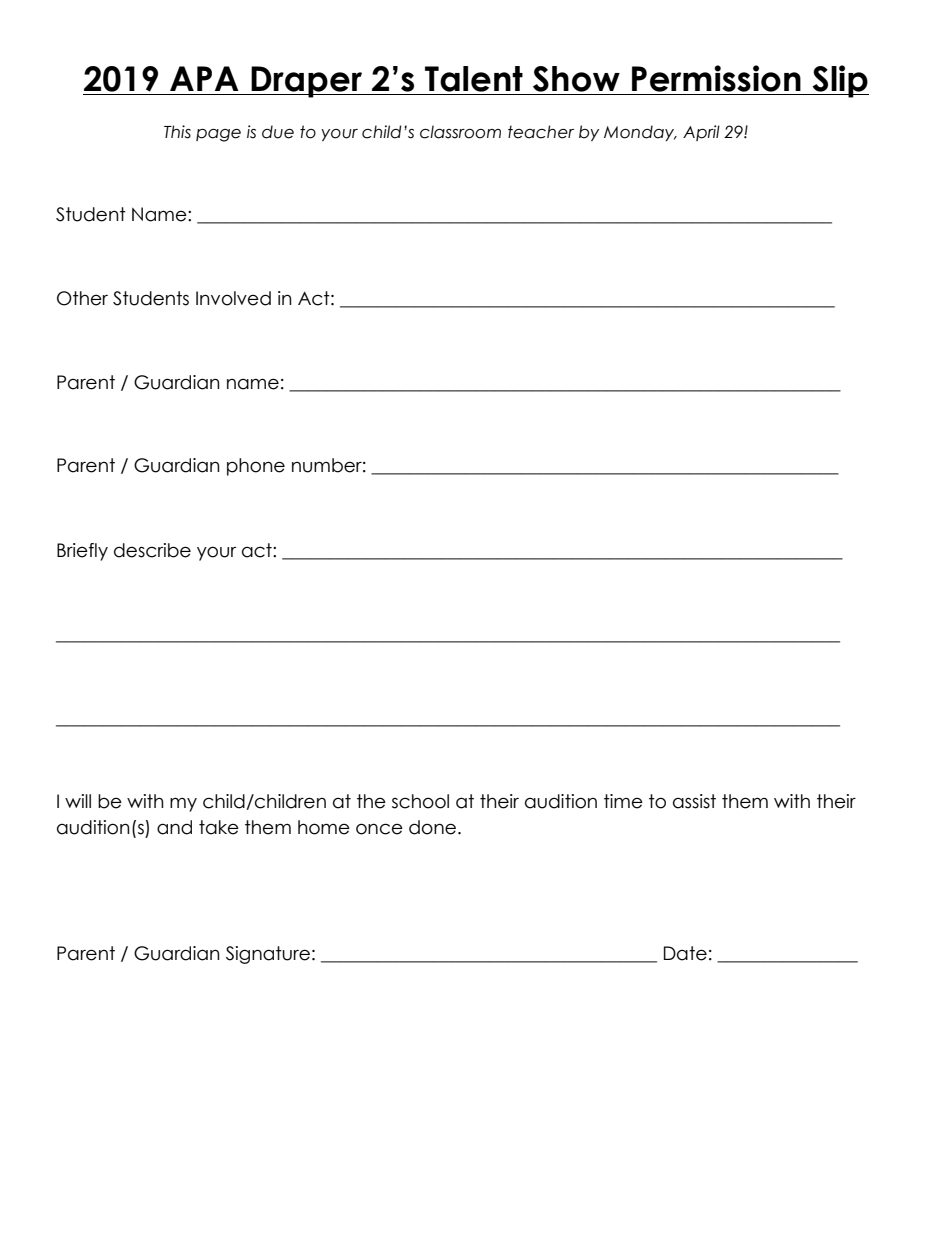  What do you see at coordinates (152, 550) in the screenshot?
I see `describe` at bounding box center [152, 550].
